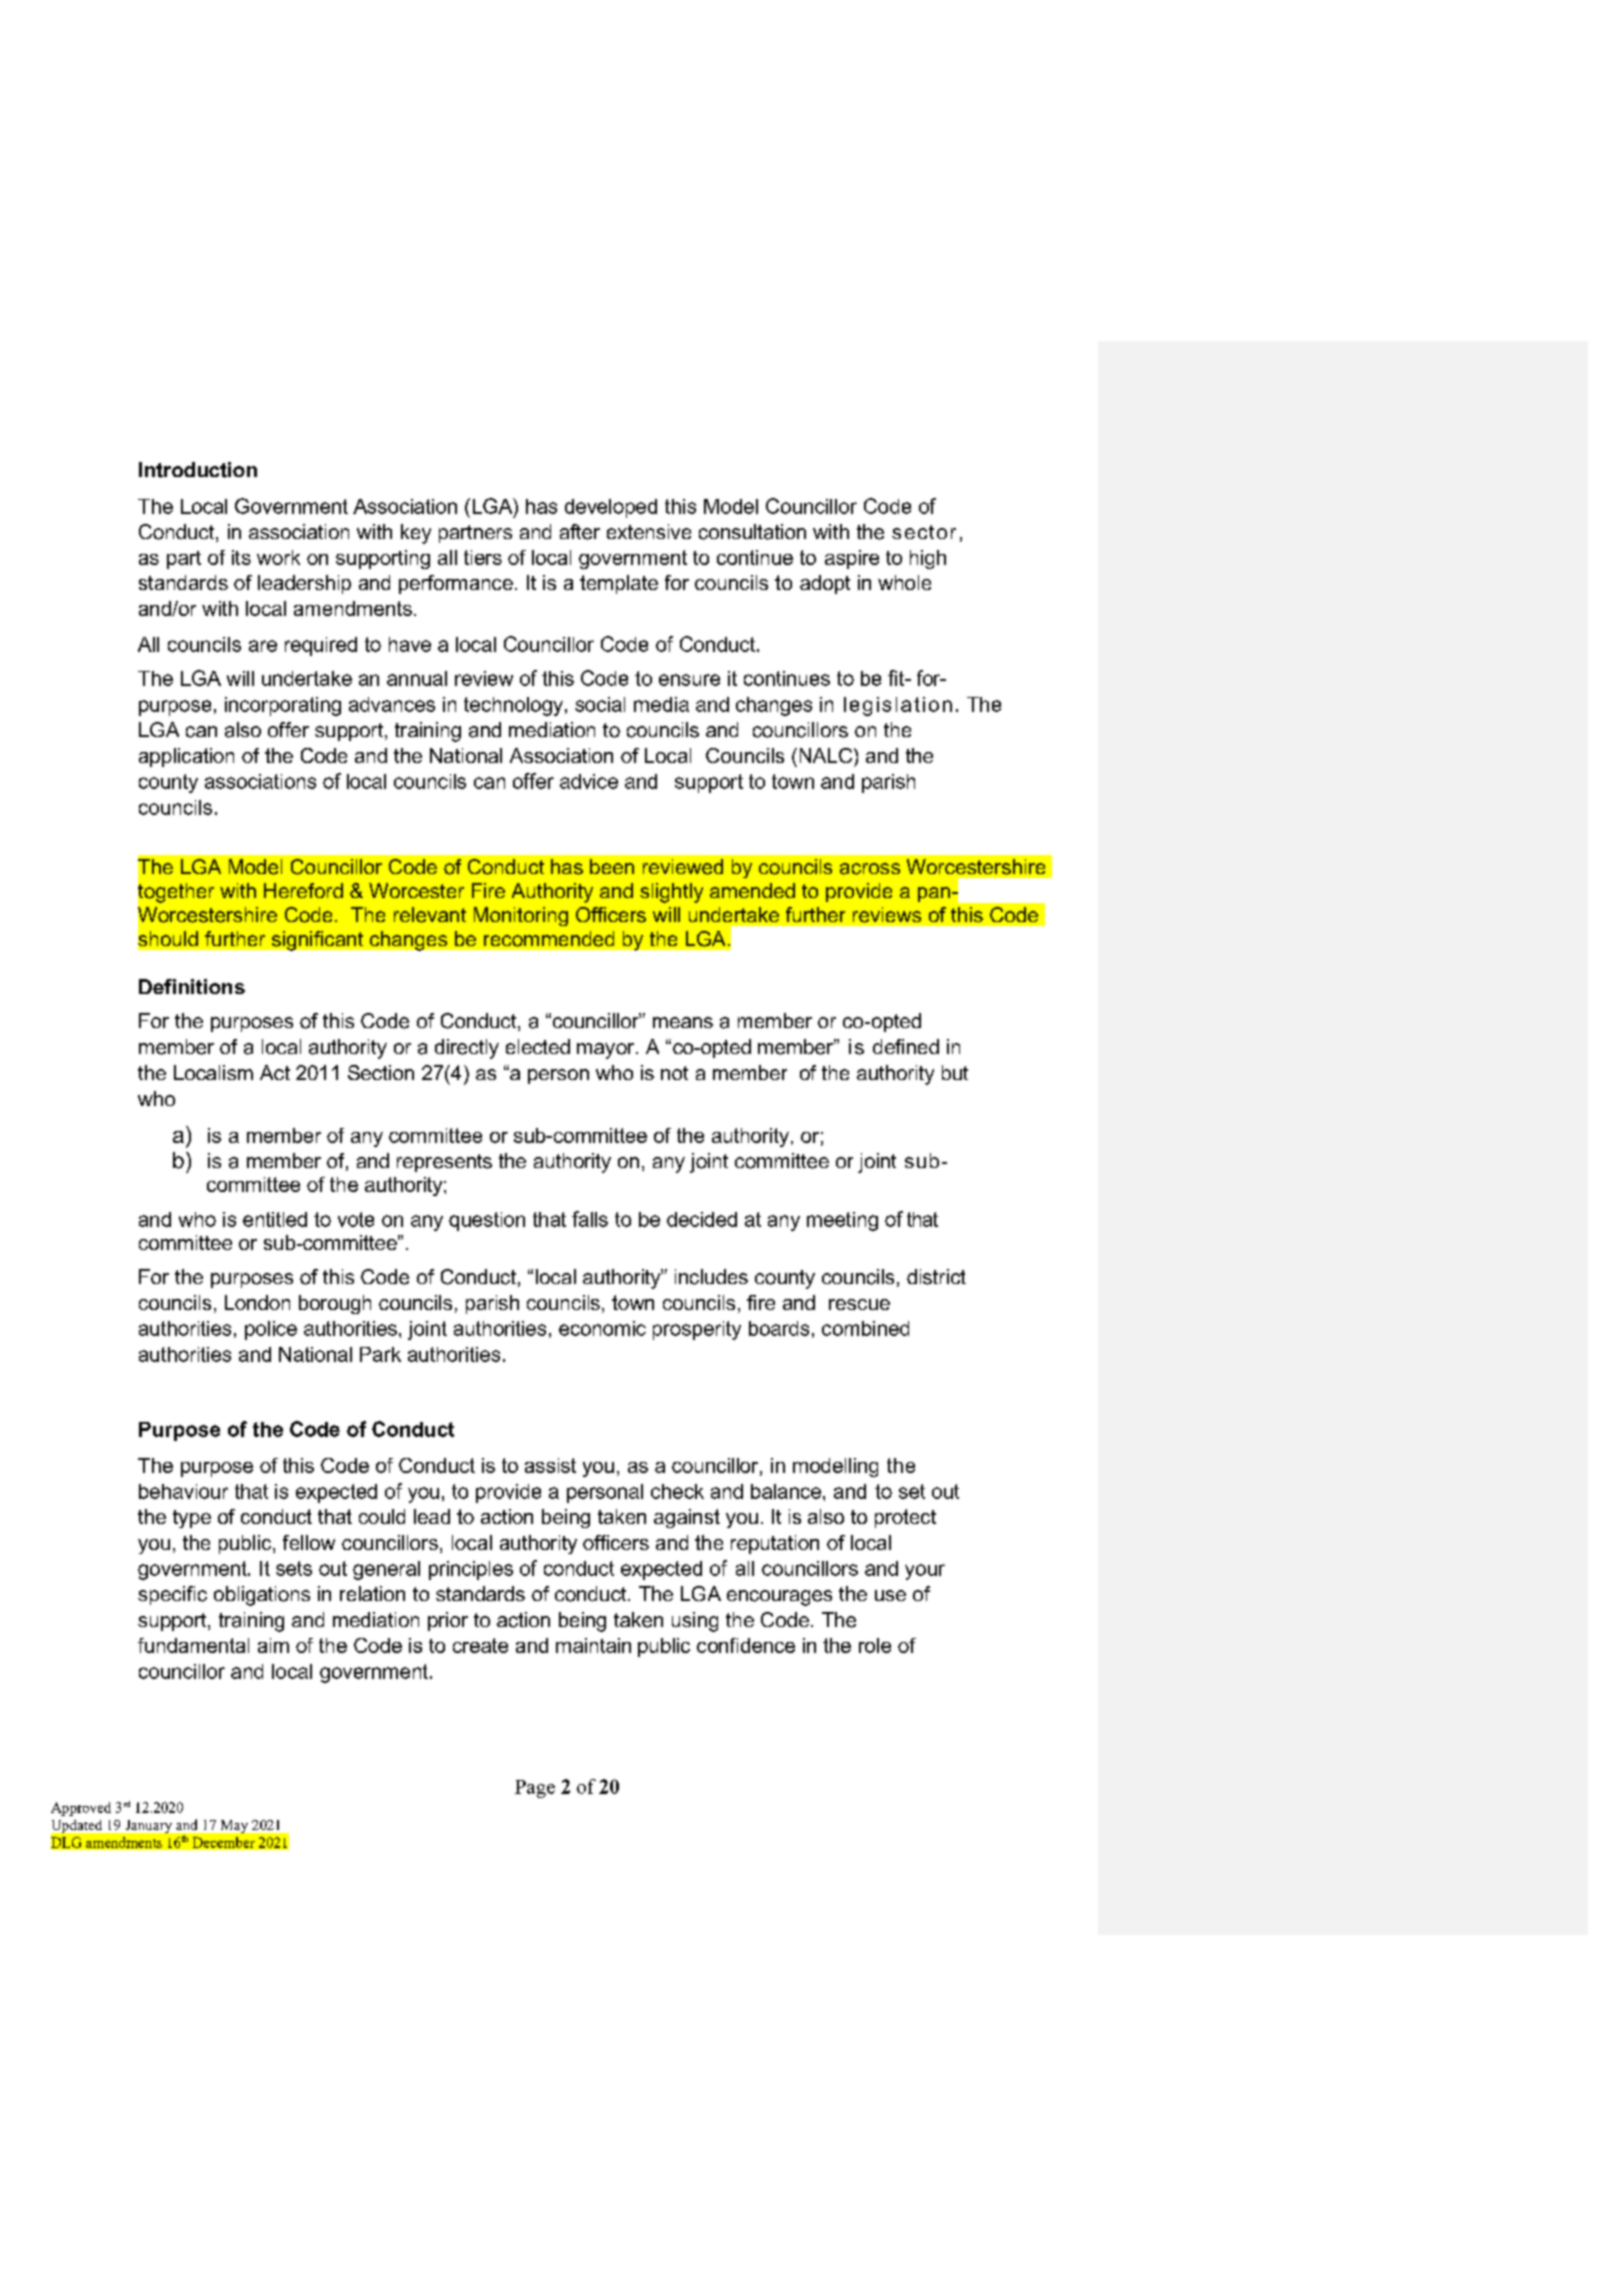  What do you see at coordinates (602, 1328) in the image?
I see `economic` at bounding box center [602, 1328].
